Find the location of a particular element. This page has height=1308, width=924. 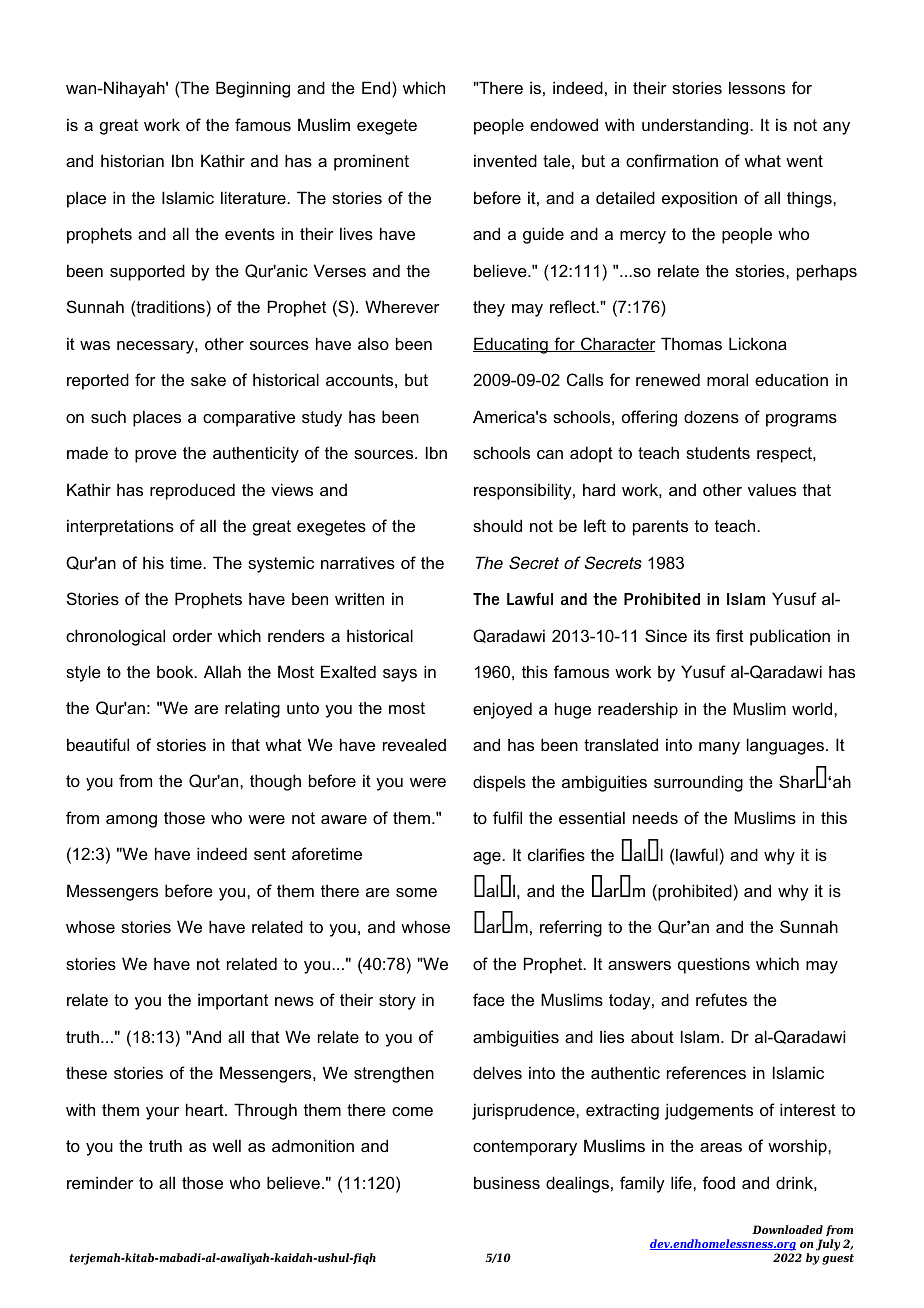

invented is located at coordinates (505, 160).
